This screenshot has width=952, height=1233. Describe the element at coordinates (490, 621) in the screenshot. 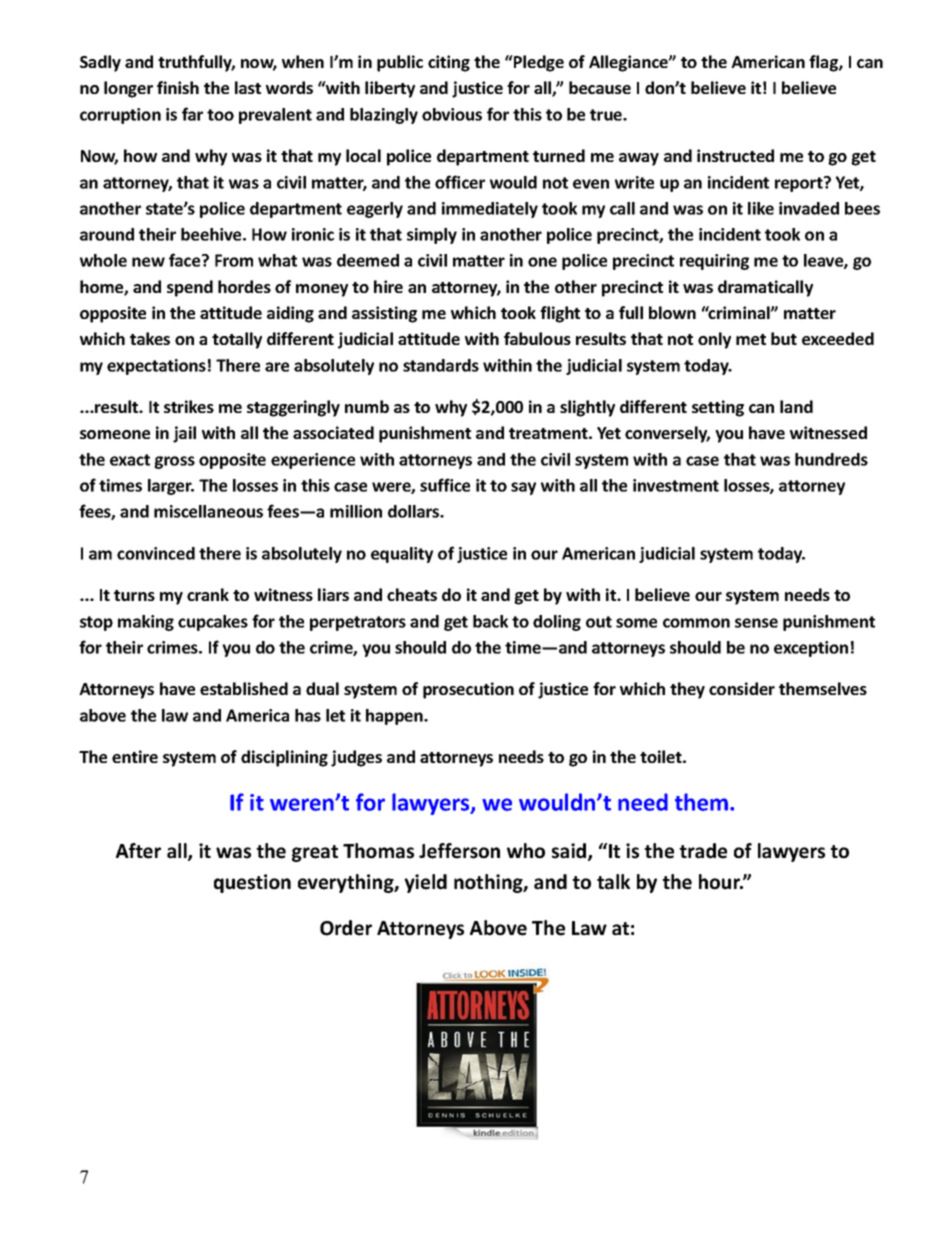

I see `back` at that location.
